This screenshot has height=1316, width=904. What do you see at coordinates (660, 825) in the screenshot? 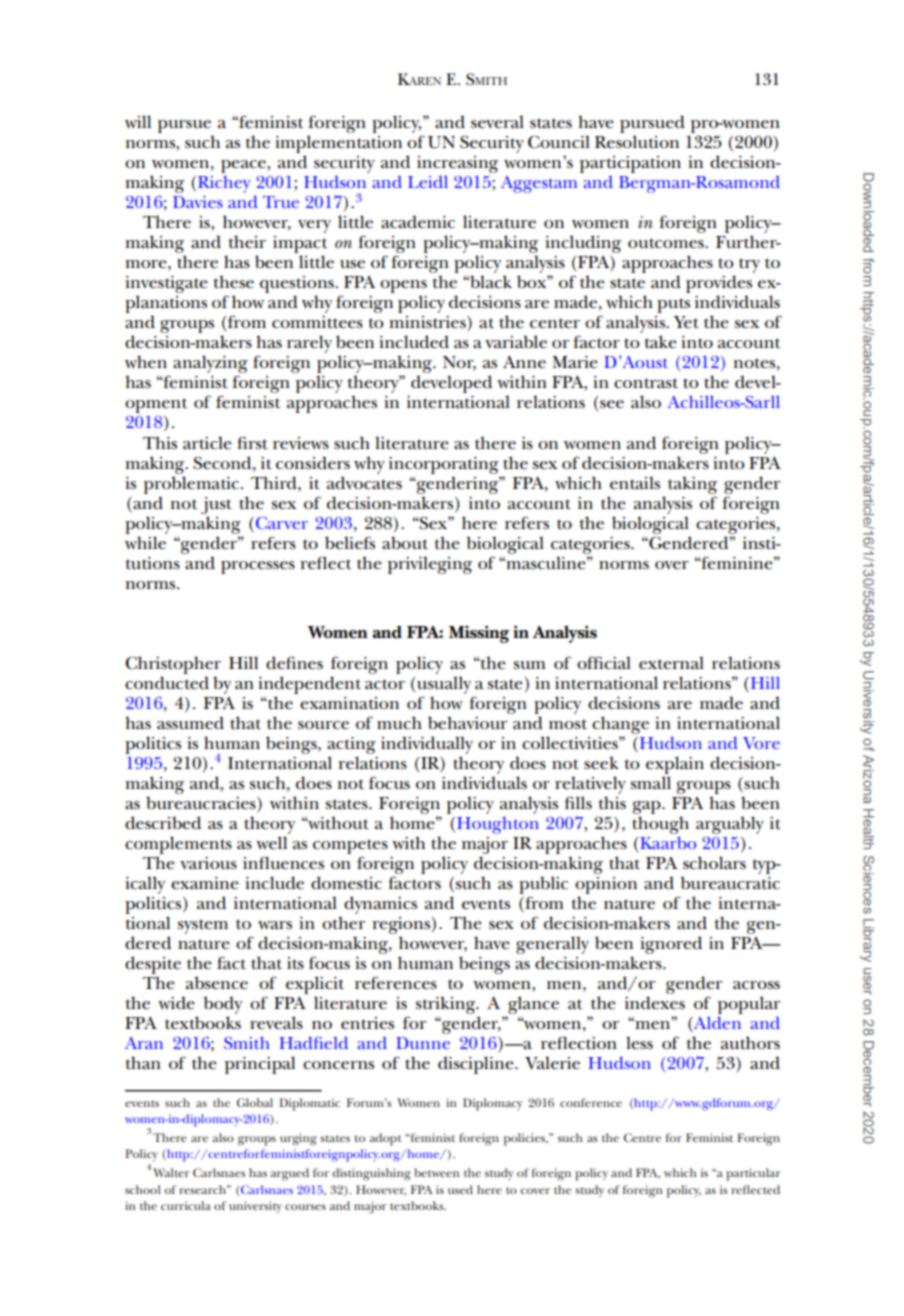
I see `though` at bounding box center [660, 825].
